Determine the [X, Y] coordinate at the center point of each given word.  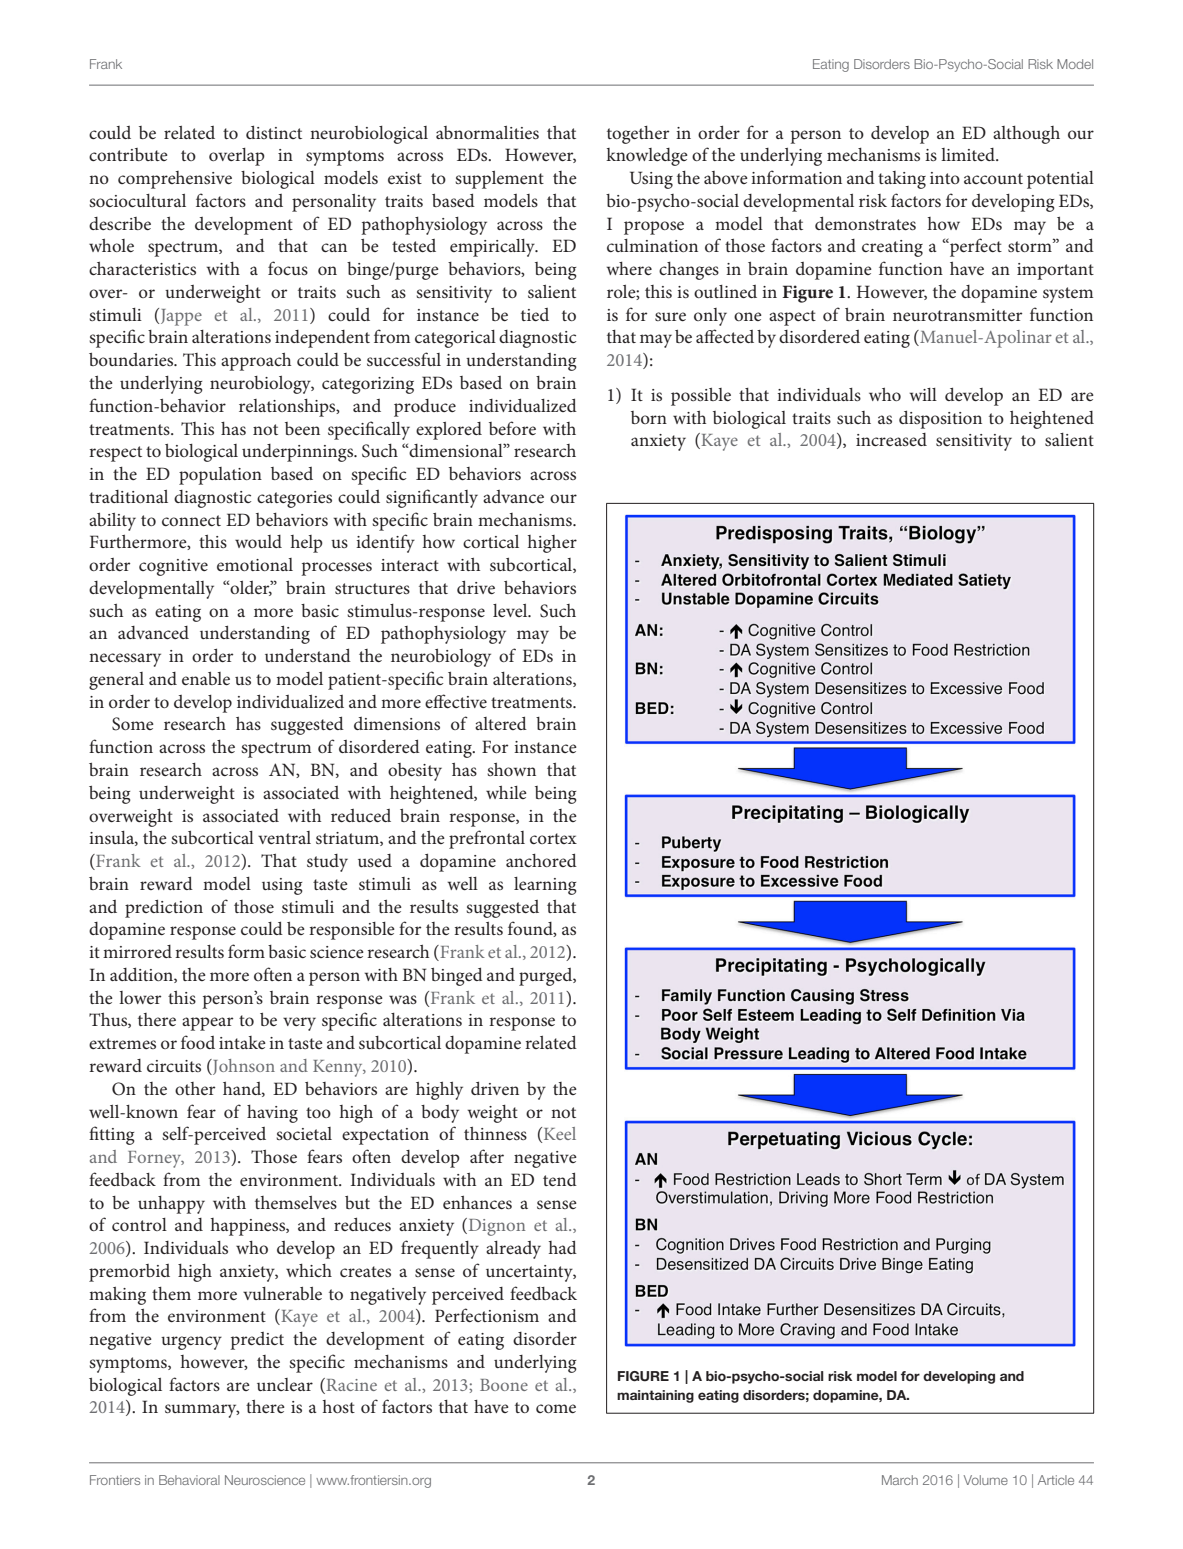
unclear [285, 1384]
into [945, 178]
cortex [553, 838]
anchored [541, 860]
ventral [284, 837]
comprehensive [175, 180]
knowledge [647, 157]
